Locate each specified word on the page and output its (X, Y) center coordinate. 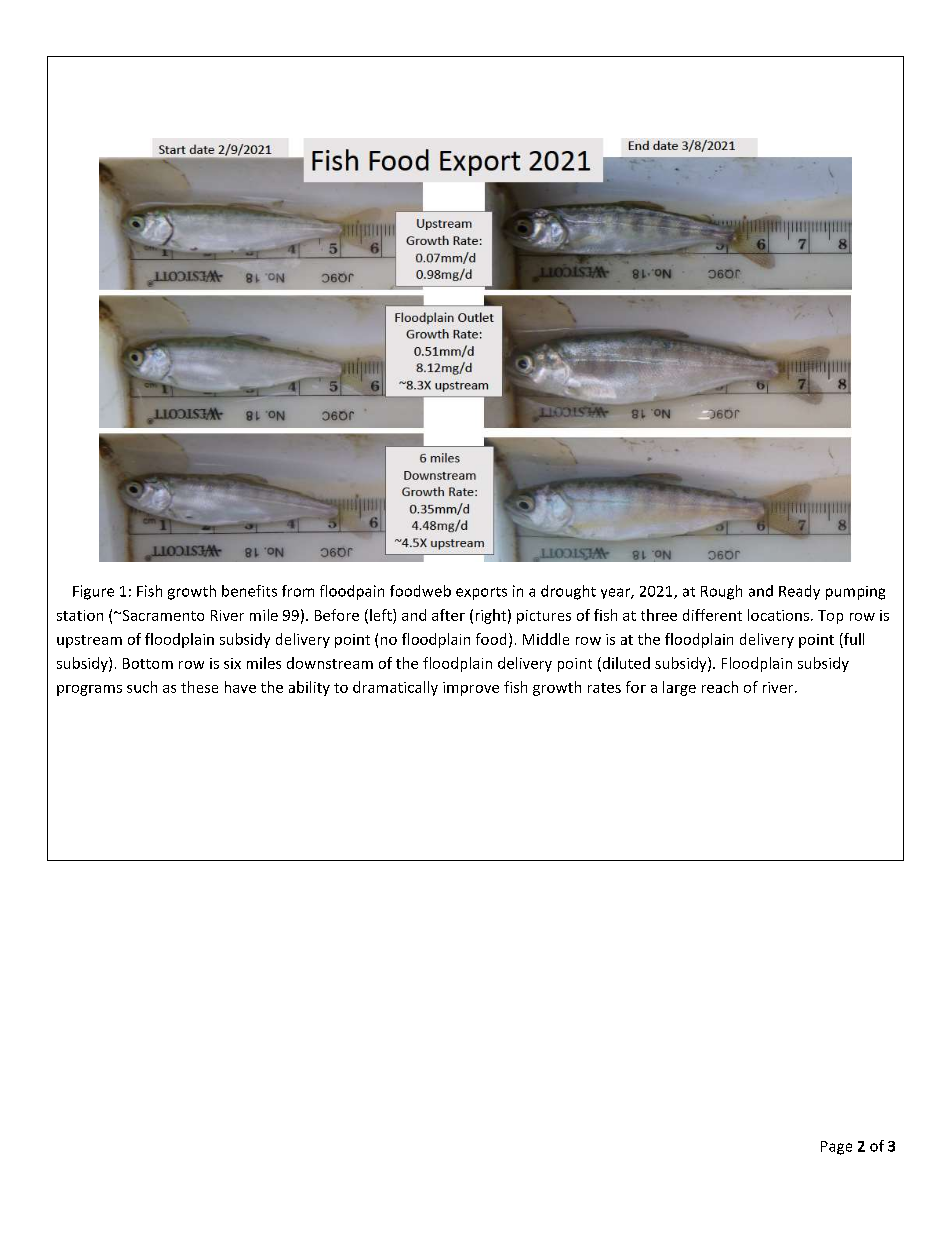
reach (720, 687)
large (679, 688)
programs (89, 690)
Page (836, 1148)
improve (471, 689)
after (448, 615)
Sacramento (162, 615)
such (142, 687)
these (199, 687)
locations (780, 615)
